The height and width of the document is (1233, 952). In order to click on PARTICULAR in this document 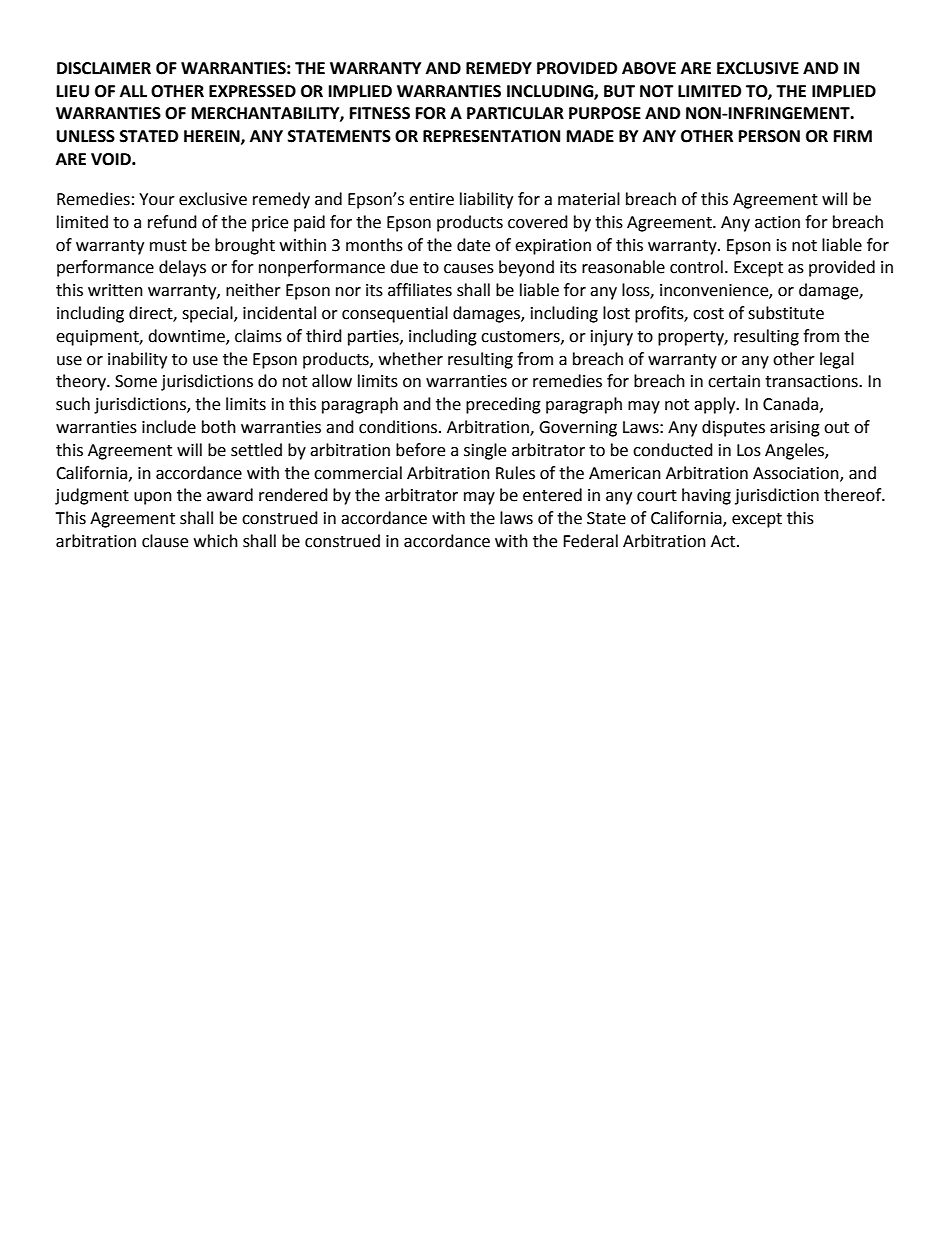, I will do `click(515, 113)`.
